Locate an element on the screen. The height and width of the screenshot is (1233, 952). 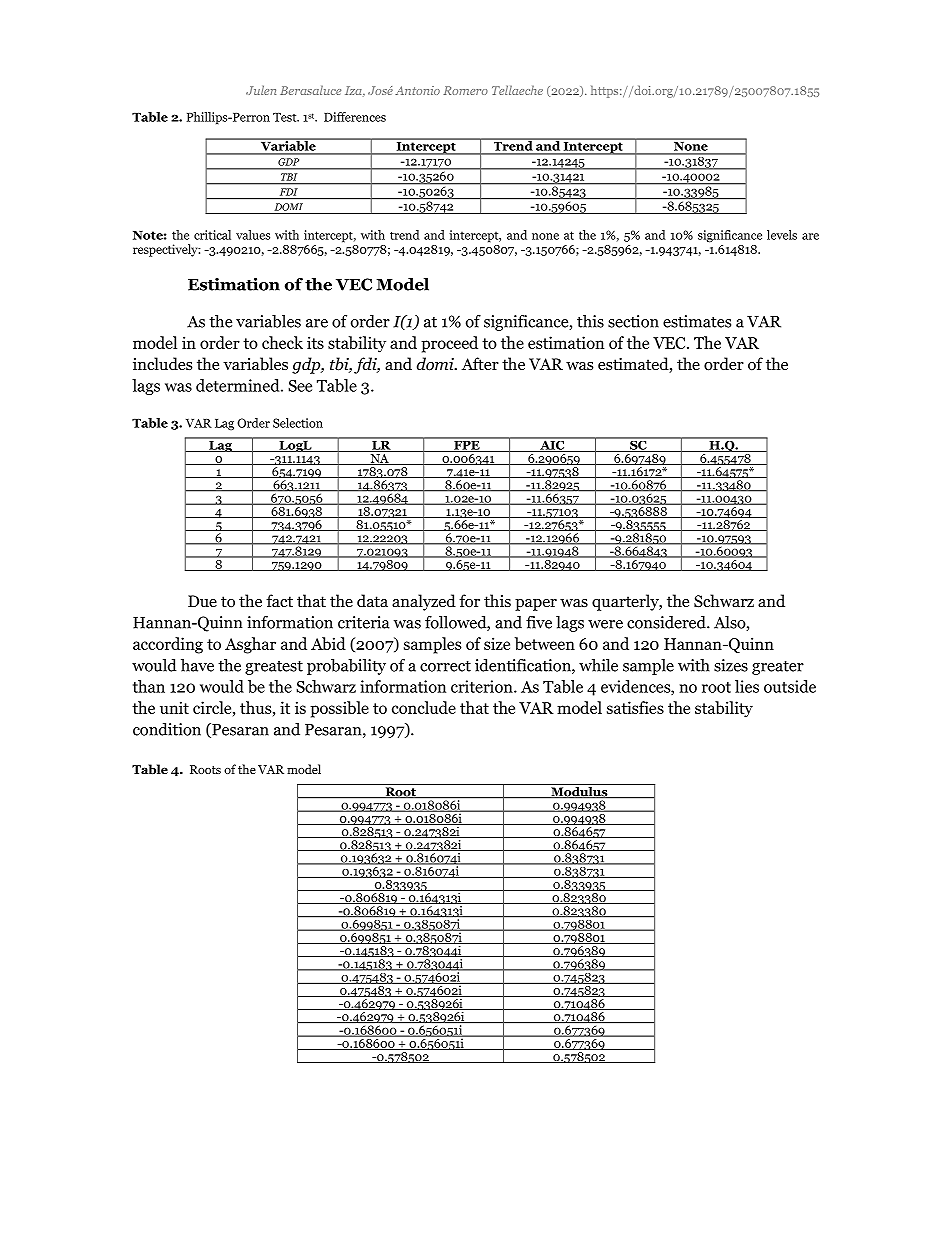
Romero is located at coordinates (465, 90).
